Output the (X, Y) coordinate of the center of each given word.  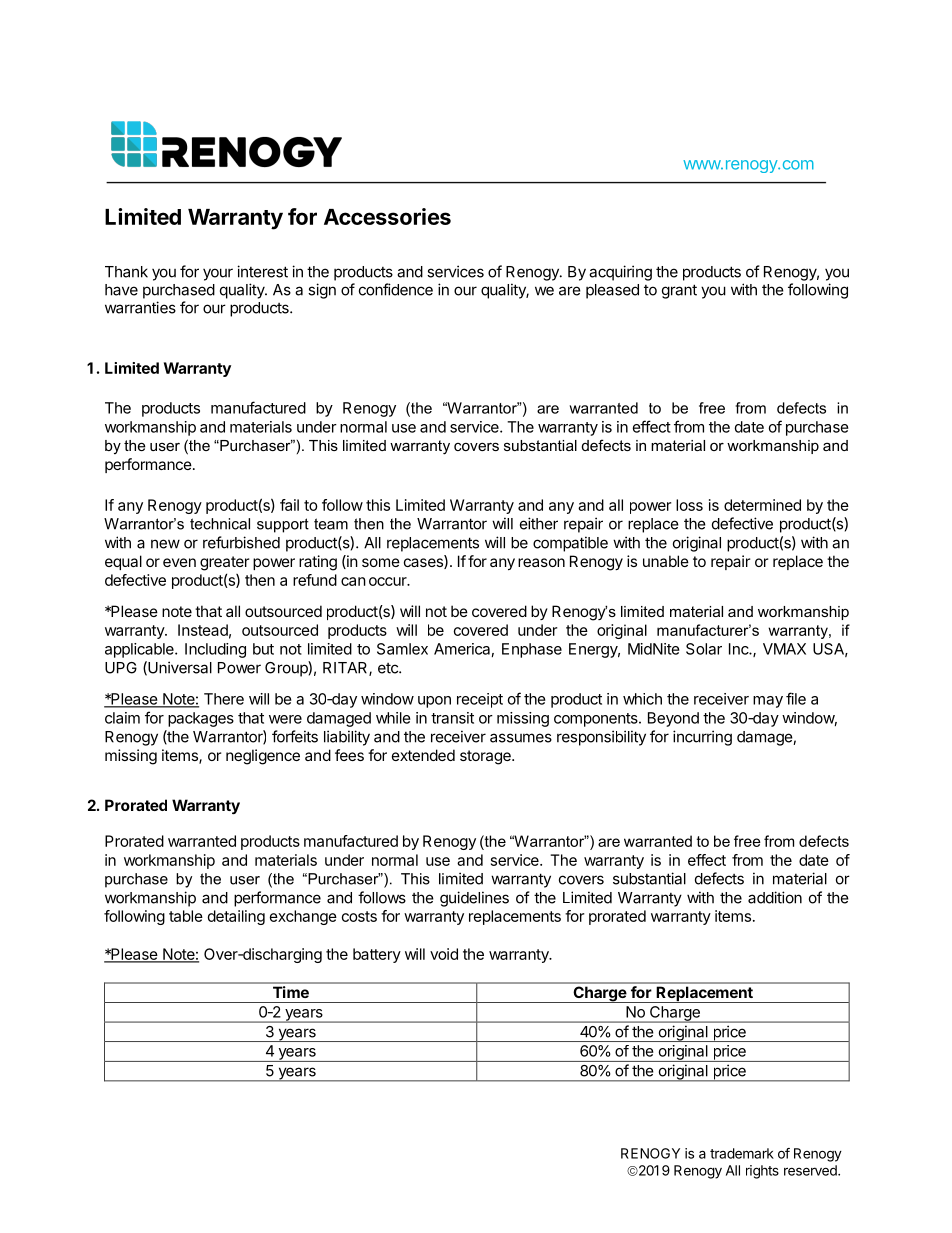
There (224, 699)
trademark (742, 1153)
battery (377, 955)
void (444, 954)
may (768, 702)
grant (679, 291)
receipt (480, 700)
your (218, 274)
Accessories (387, 216)
